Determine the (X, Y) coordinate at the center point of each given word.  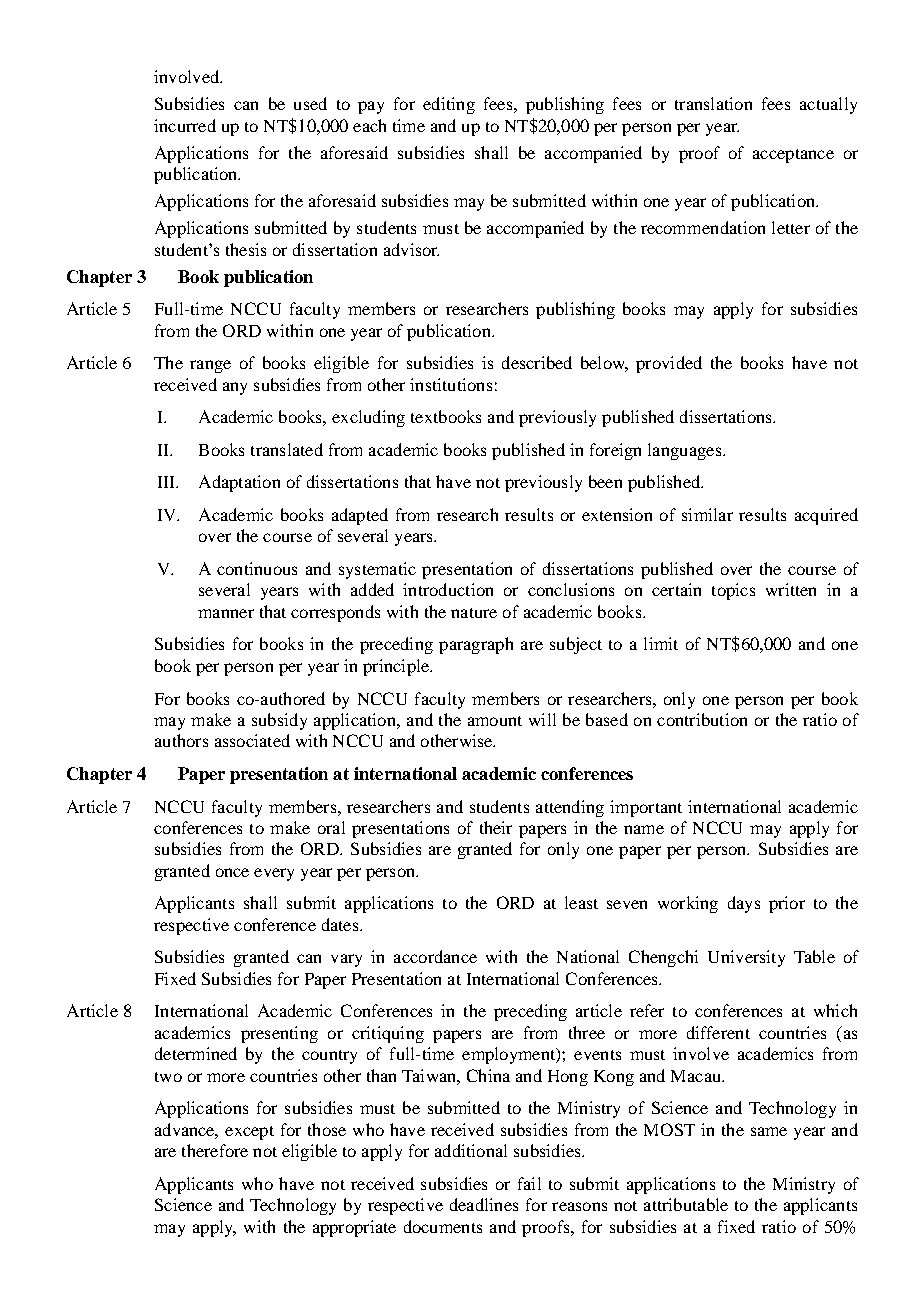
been (605, 481)
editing (449, 105)
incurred (185, 125)
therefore (215, 1150)
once (232, 872)
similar (707, 514)
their (496, 827)
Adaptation (239, 483)
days (744, 904)
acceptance (793, 156)
